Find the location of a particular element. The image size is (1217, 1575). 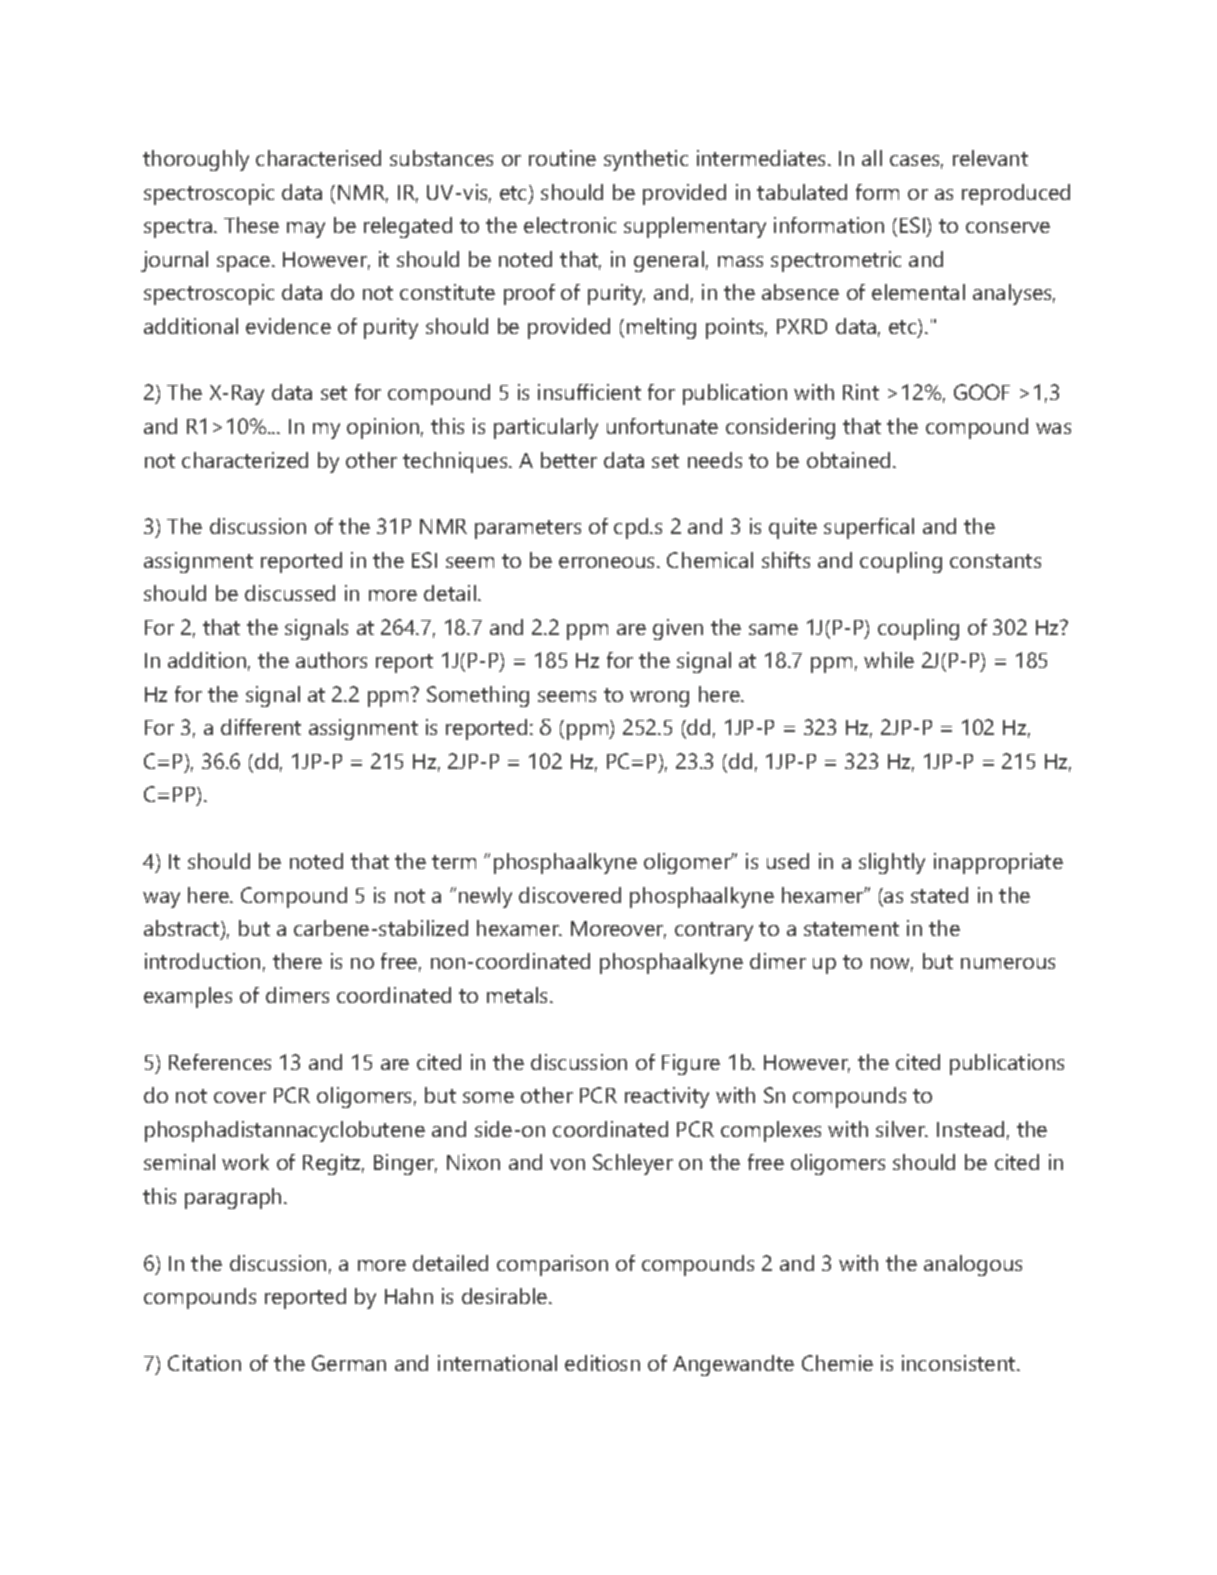

relevant is located at coordinates (990, 158).
